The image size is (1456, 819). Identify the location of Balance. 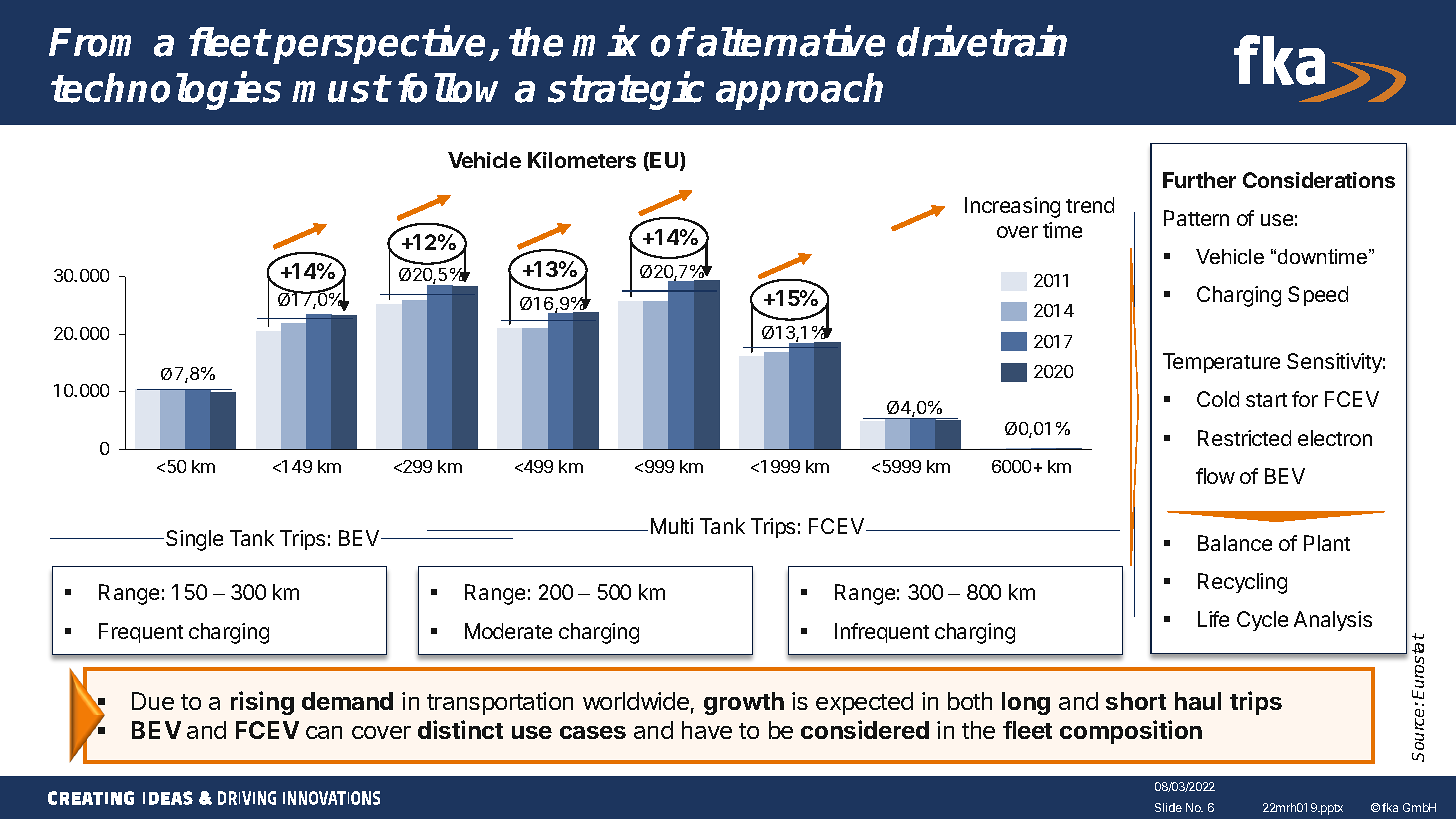
(1235, 543).
